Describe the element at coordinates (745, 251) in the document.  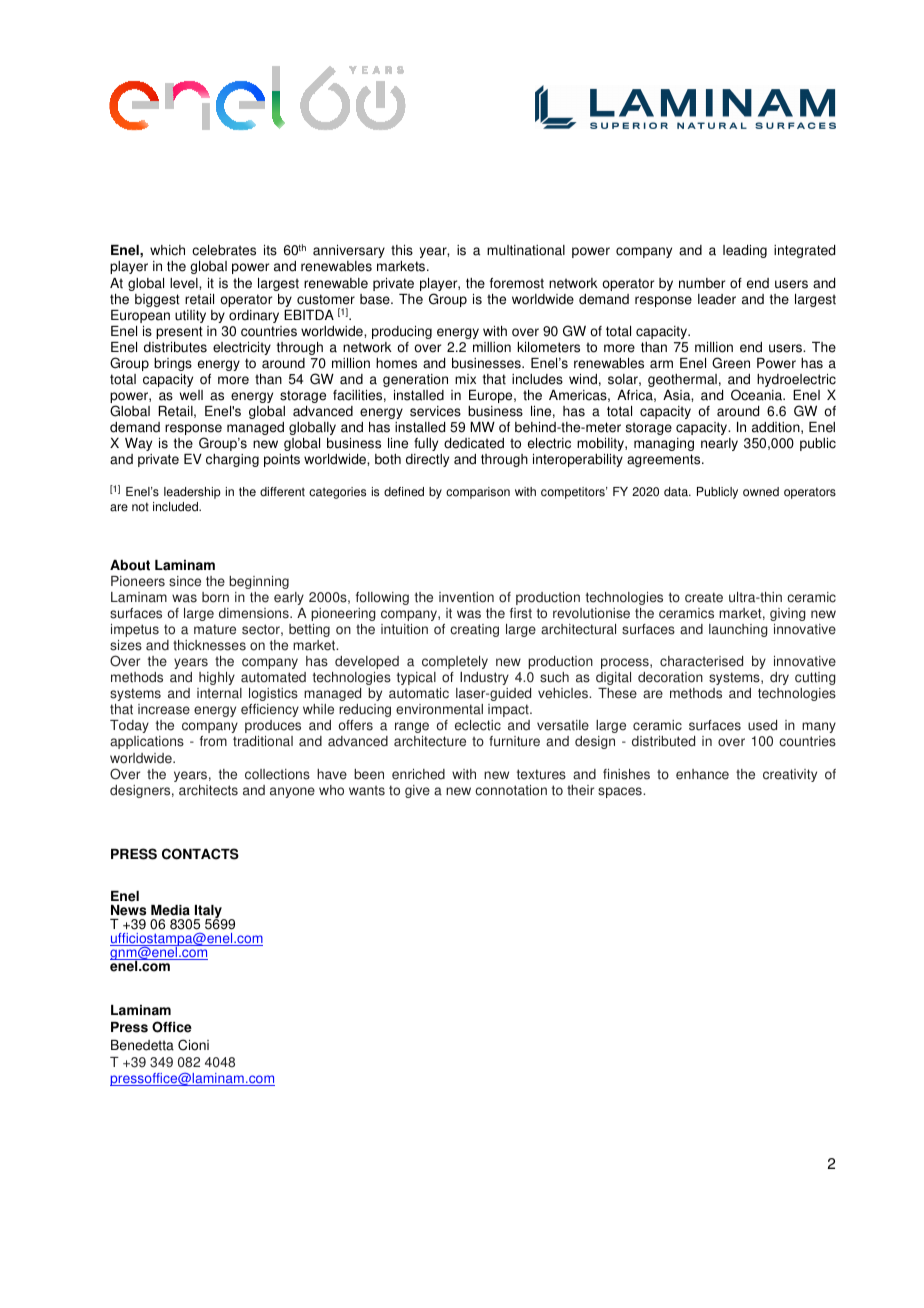
I see `leading` at that location.
